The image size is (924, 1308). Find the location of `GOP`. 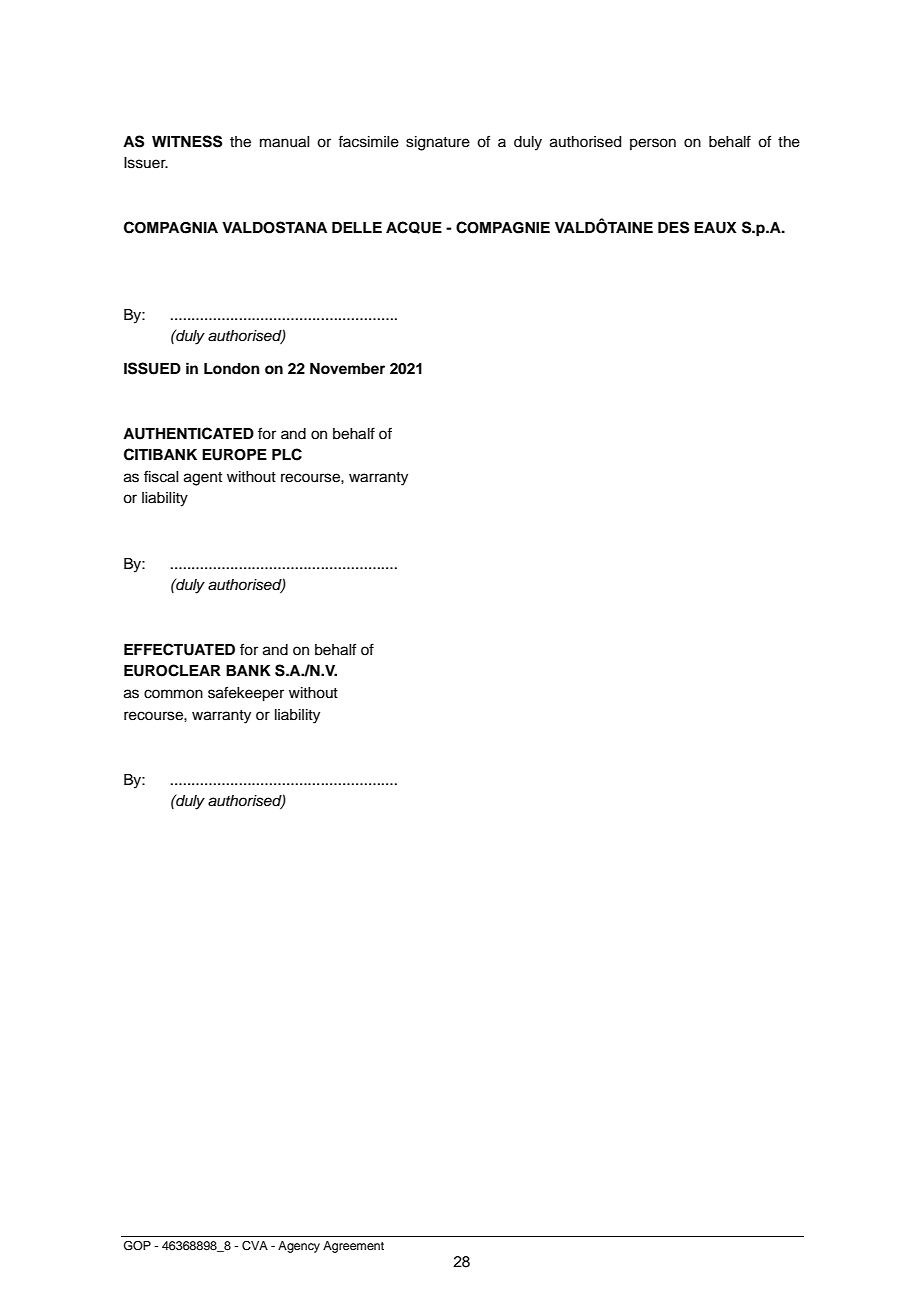

GOP is located at coordinates (137, 1246).
